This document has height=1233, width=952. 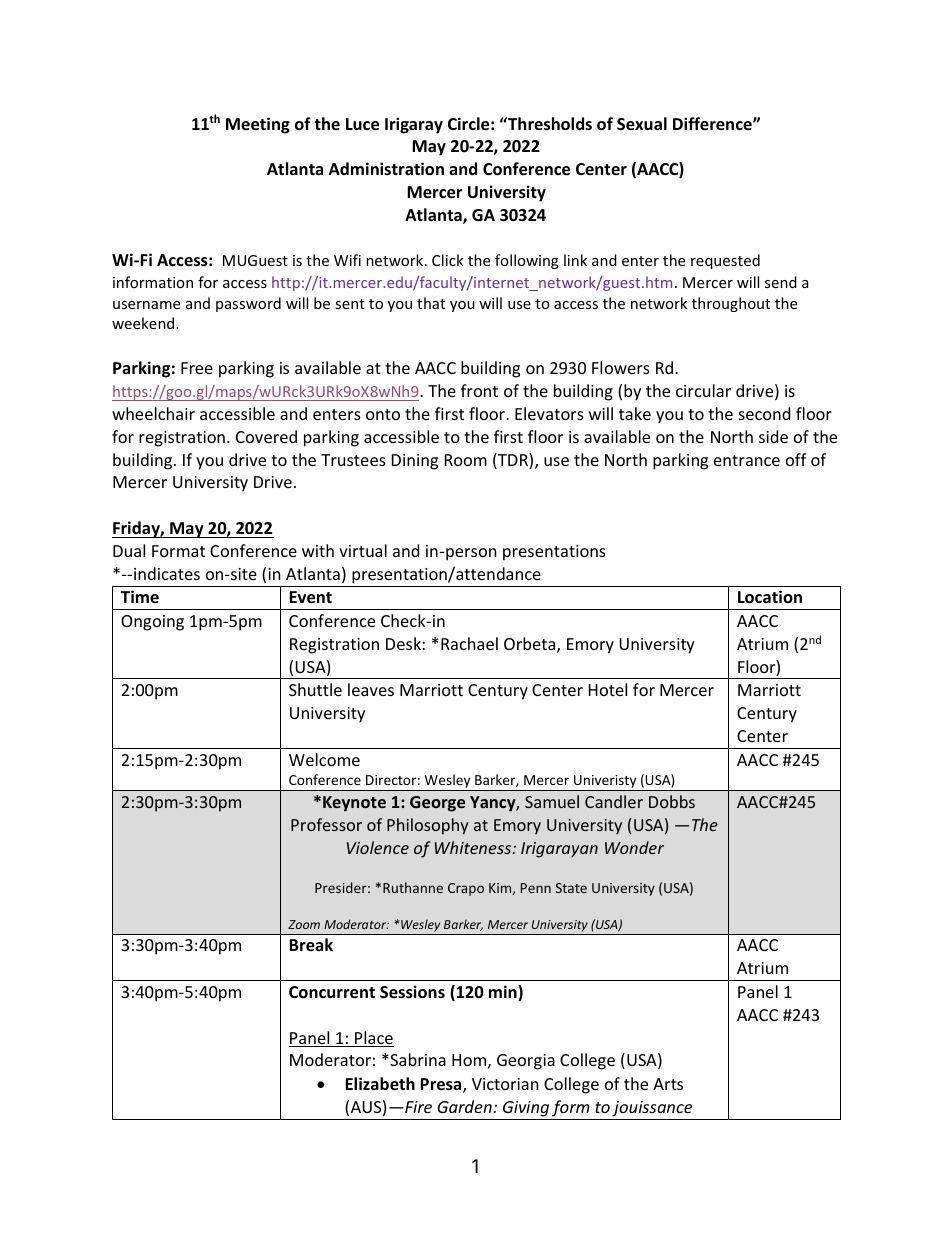 I want to click on Location, so click(x=770, y=597).
